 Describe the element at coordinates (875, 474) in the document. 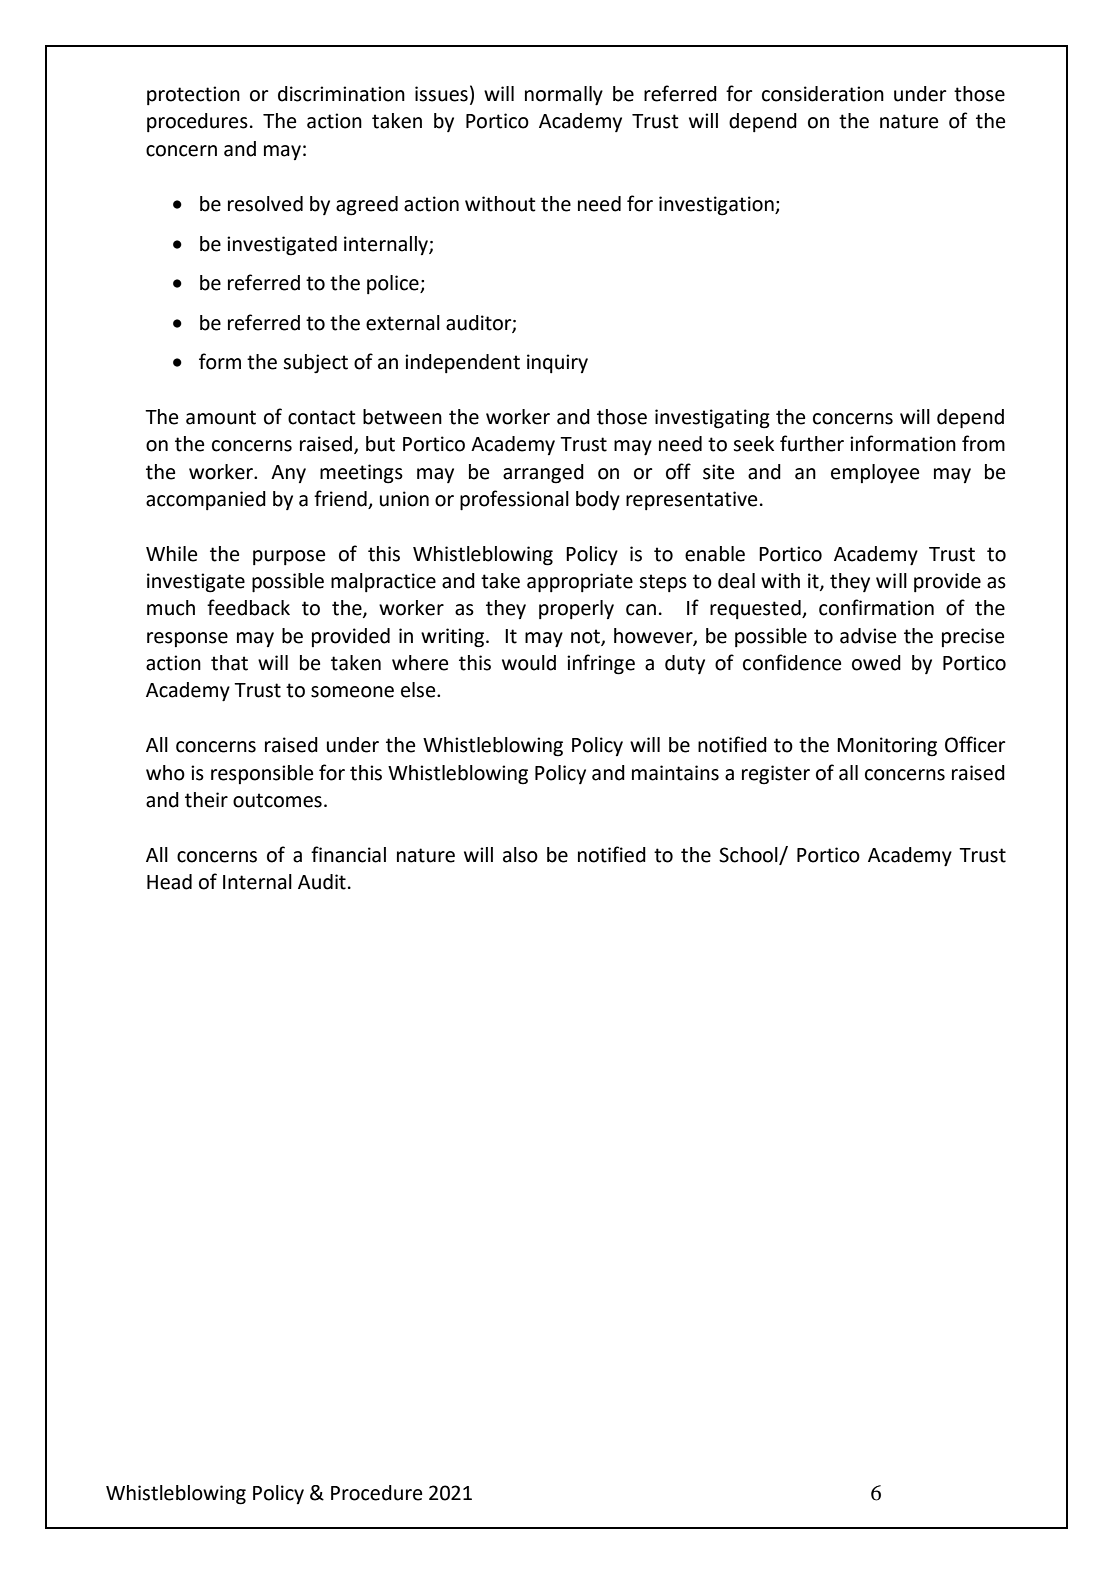

I see `employee` at that location.
